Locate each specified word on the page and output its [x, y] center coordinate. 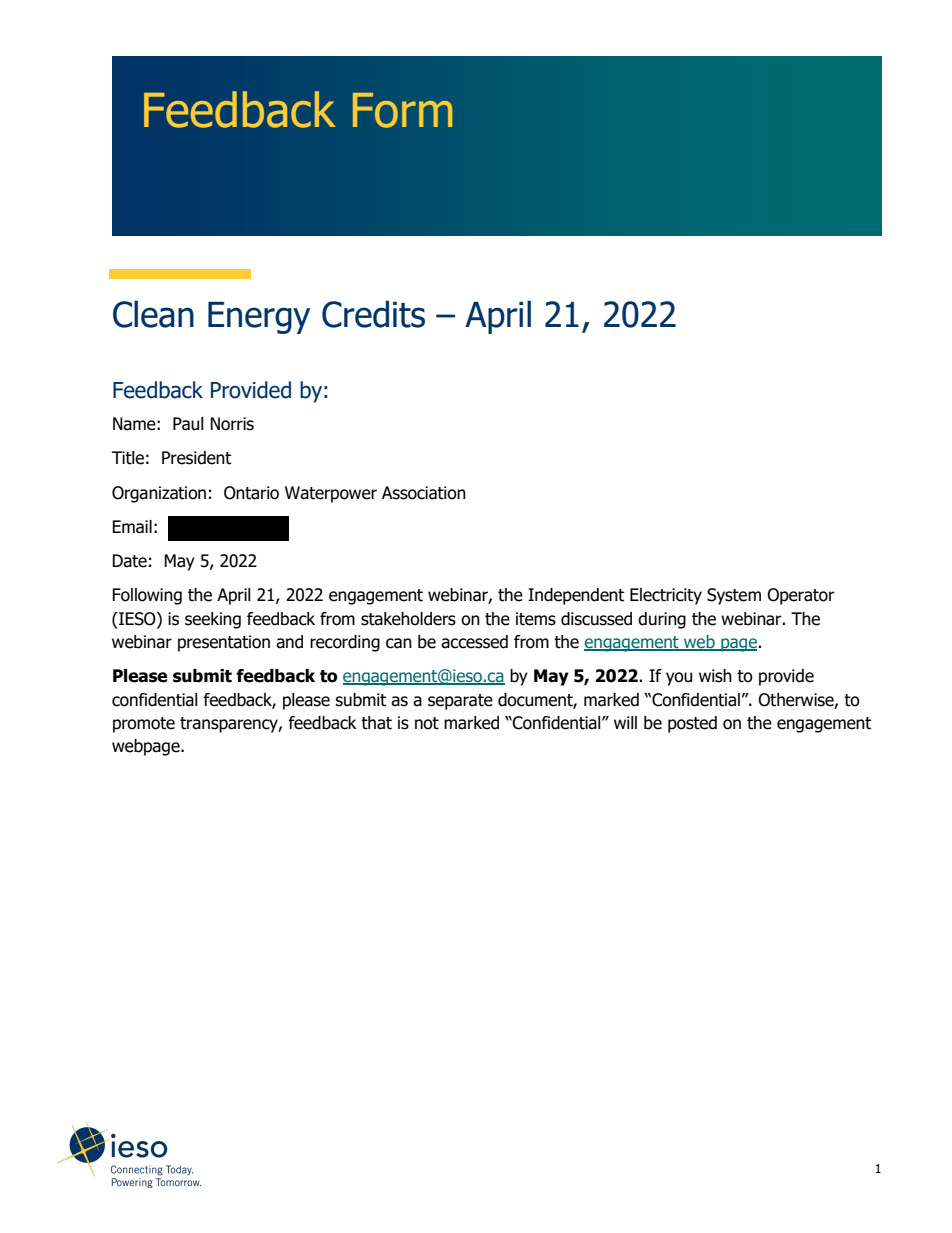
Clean [153, 314]
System [734, 596]
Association [424, 493]
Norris [232, 424]
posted [692, 724]
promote [144, 725]
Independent [576, 596]
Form [402, 110]
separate [460, 702]
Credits [373, 314]
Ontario [251, 493]
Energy [259, 318]
